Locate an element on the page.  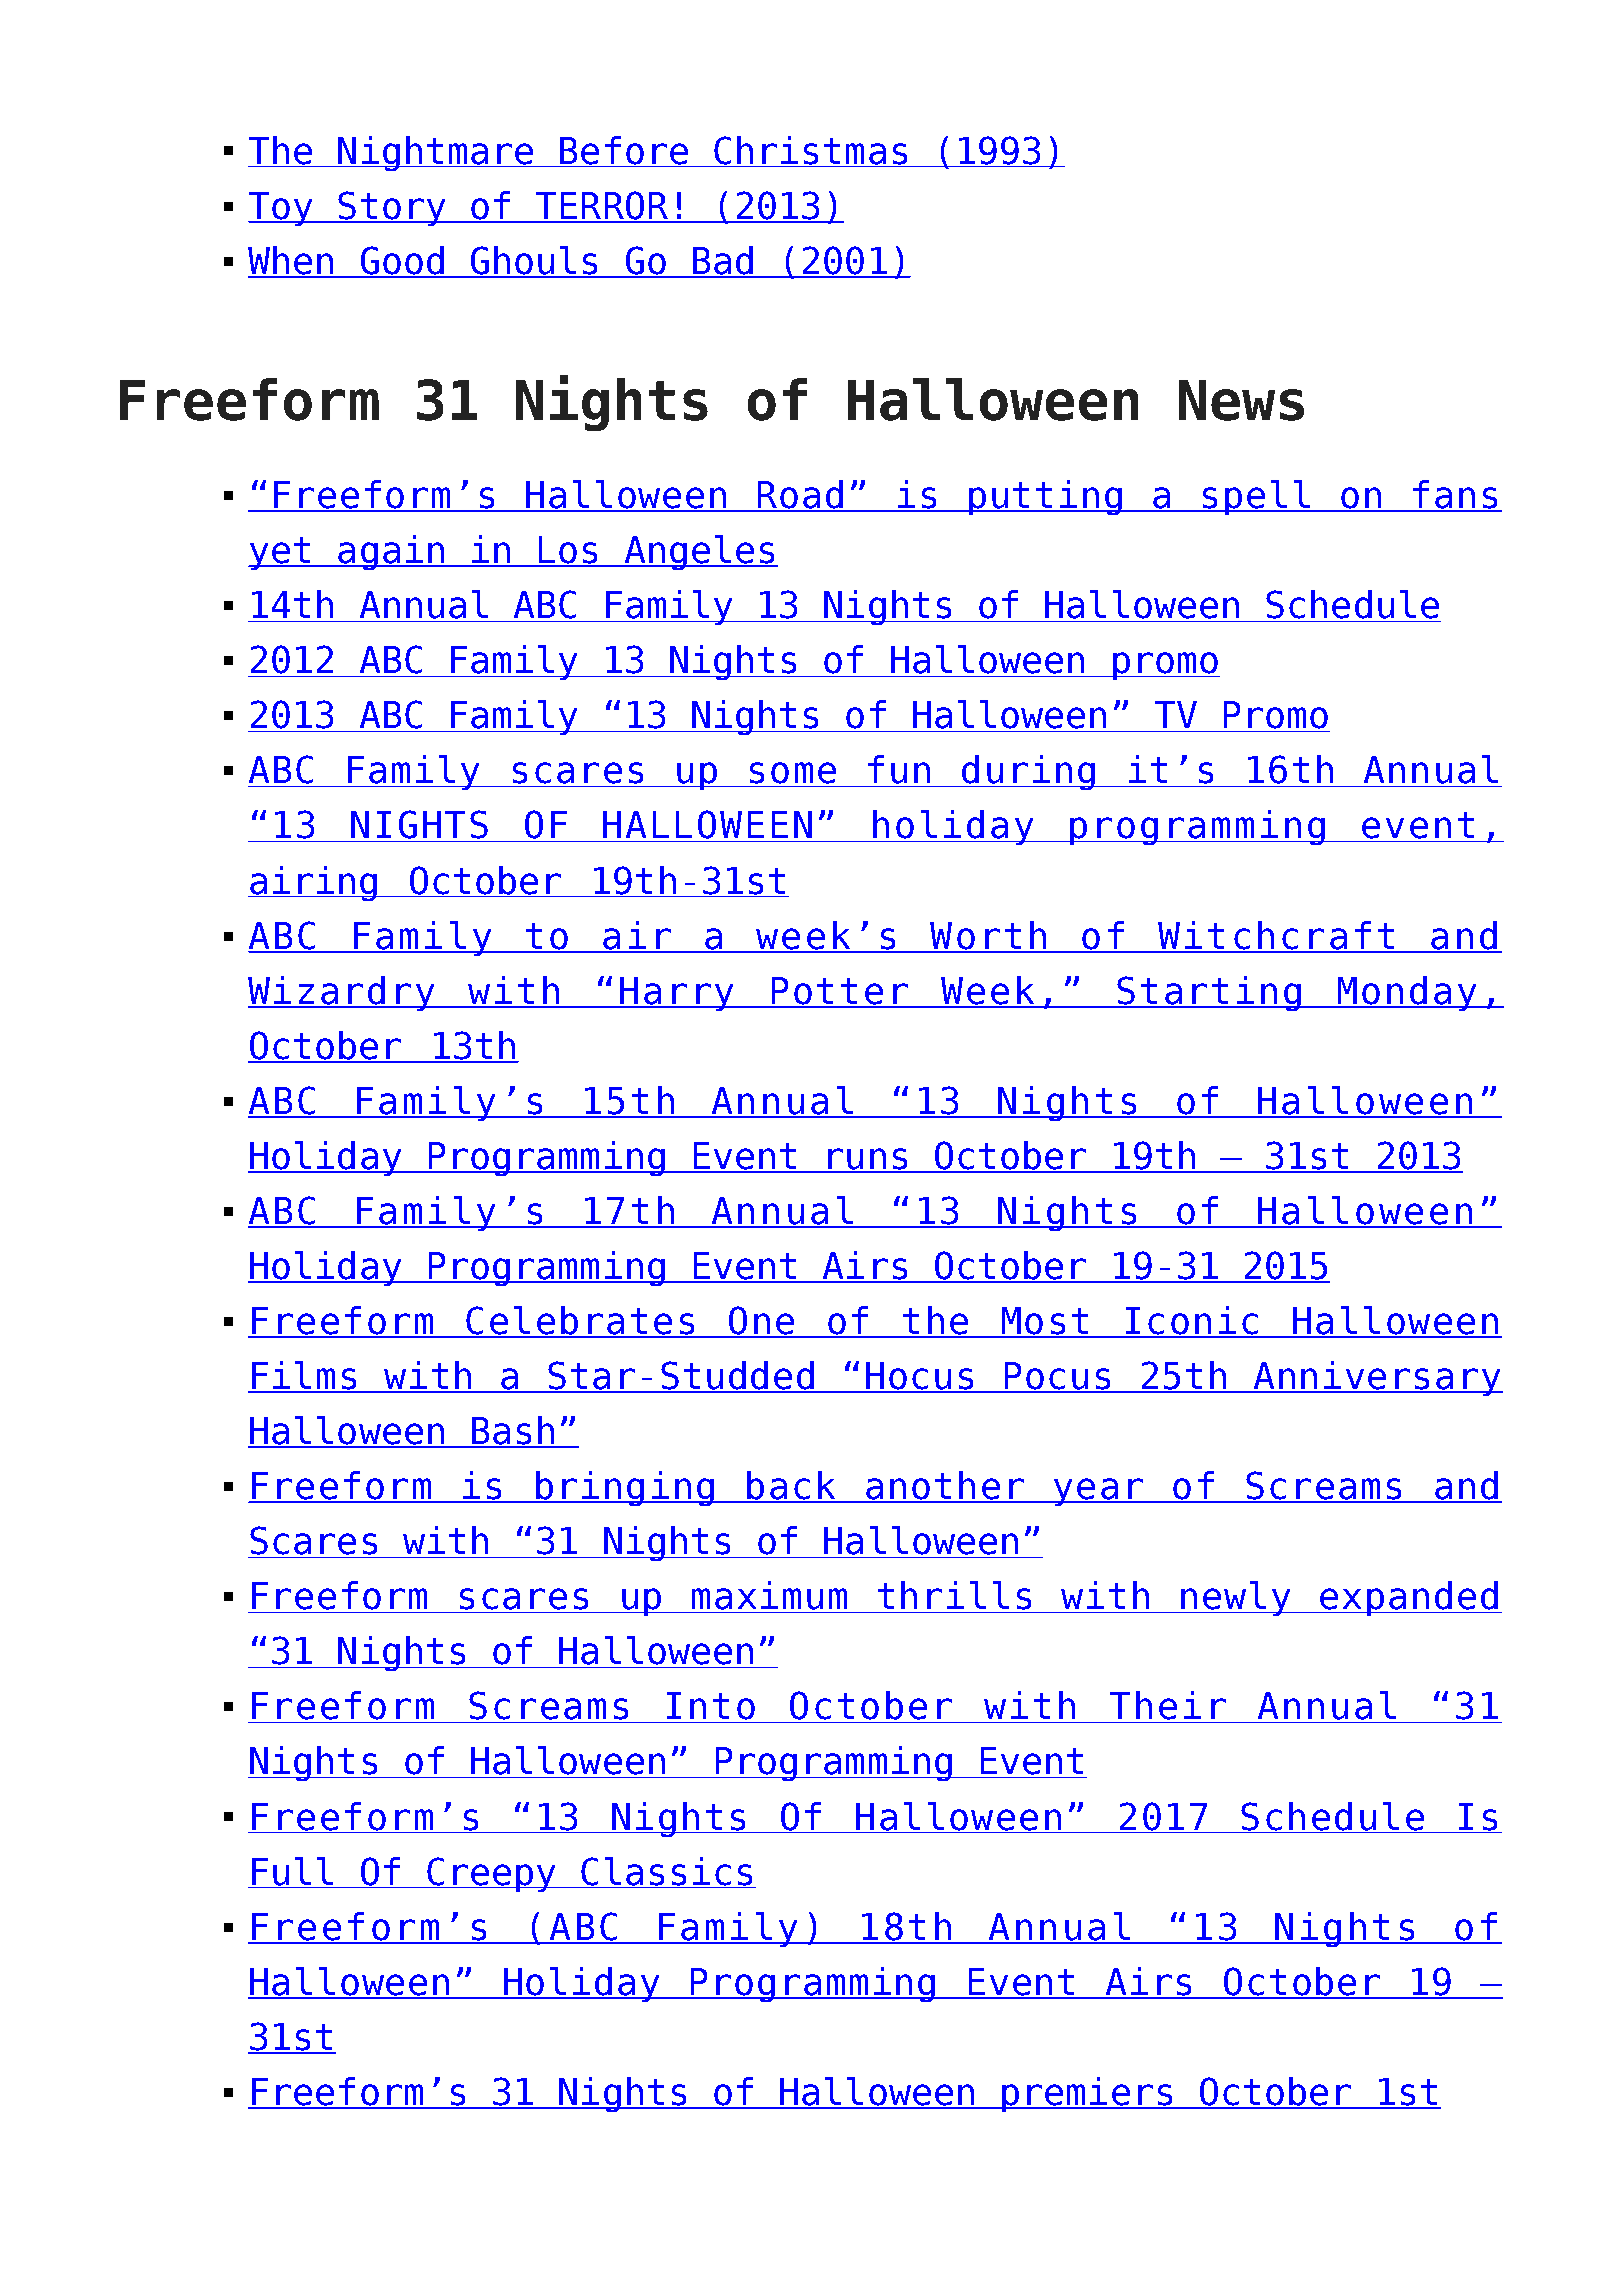
again is located at coordinates (391, 552).
